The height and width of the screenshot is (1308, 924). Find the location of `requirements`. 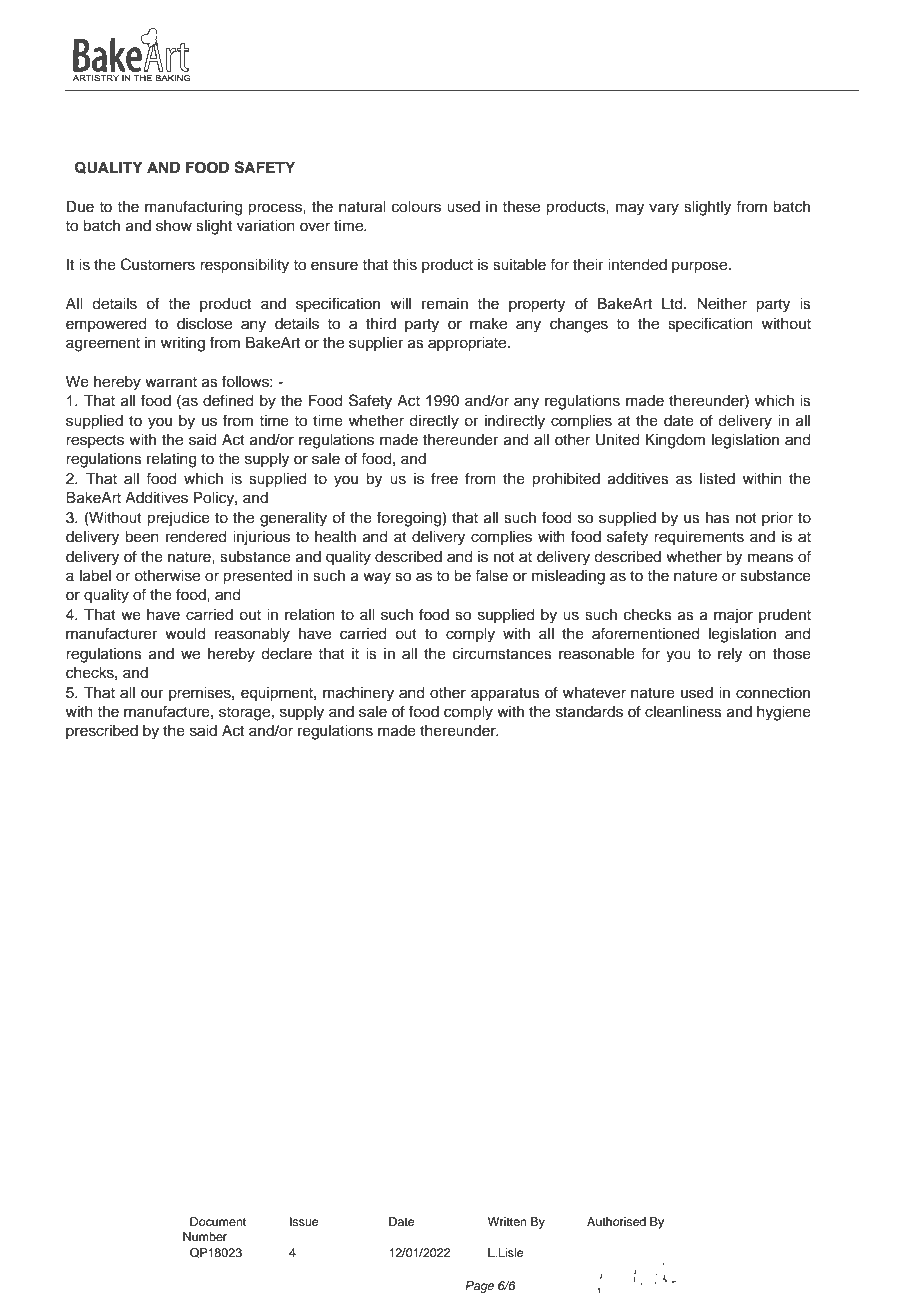

requirements is located at coordinates (699, 538).
